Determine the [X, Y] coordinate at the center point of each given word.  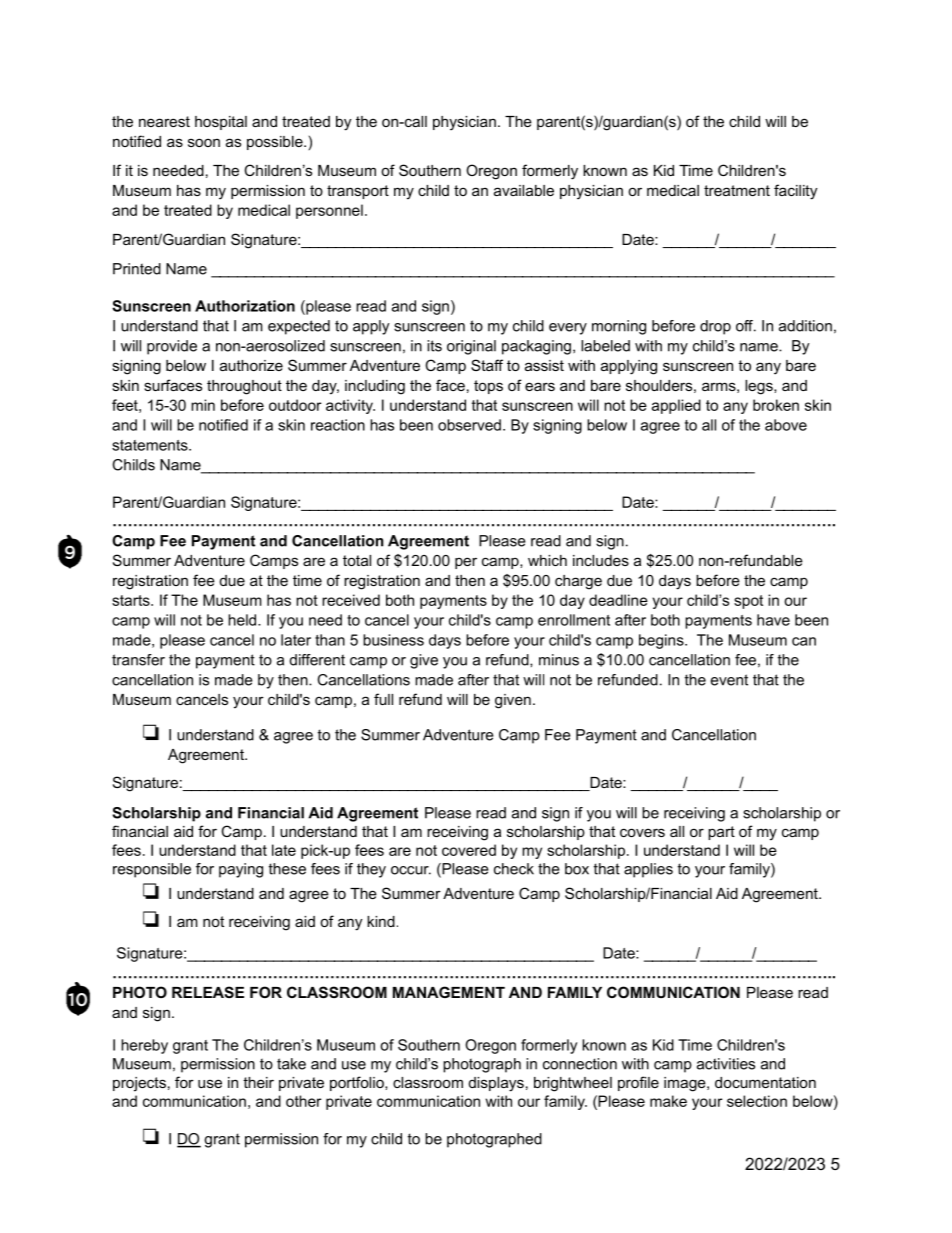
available [524, 190]
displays [496, 1084]
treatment [737, 190]
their [258, 1082]
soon [204, 142]
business [393, 640]
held [243, 620]
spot [748, 602]
